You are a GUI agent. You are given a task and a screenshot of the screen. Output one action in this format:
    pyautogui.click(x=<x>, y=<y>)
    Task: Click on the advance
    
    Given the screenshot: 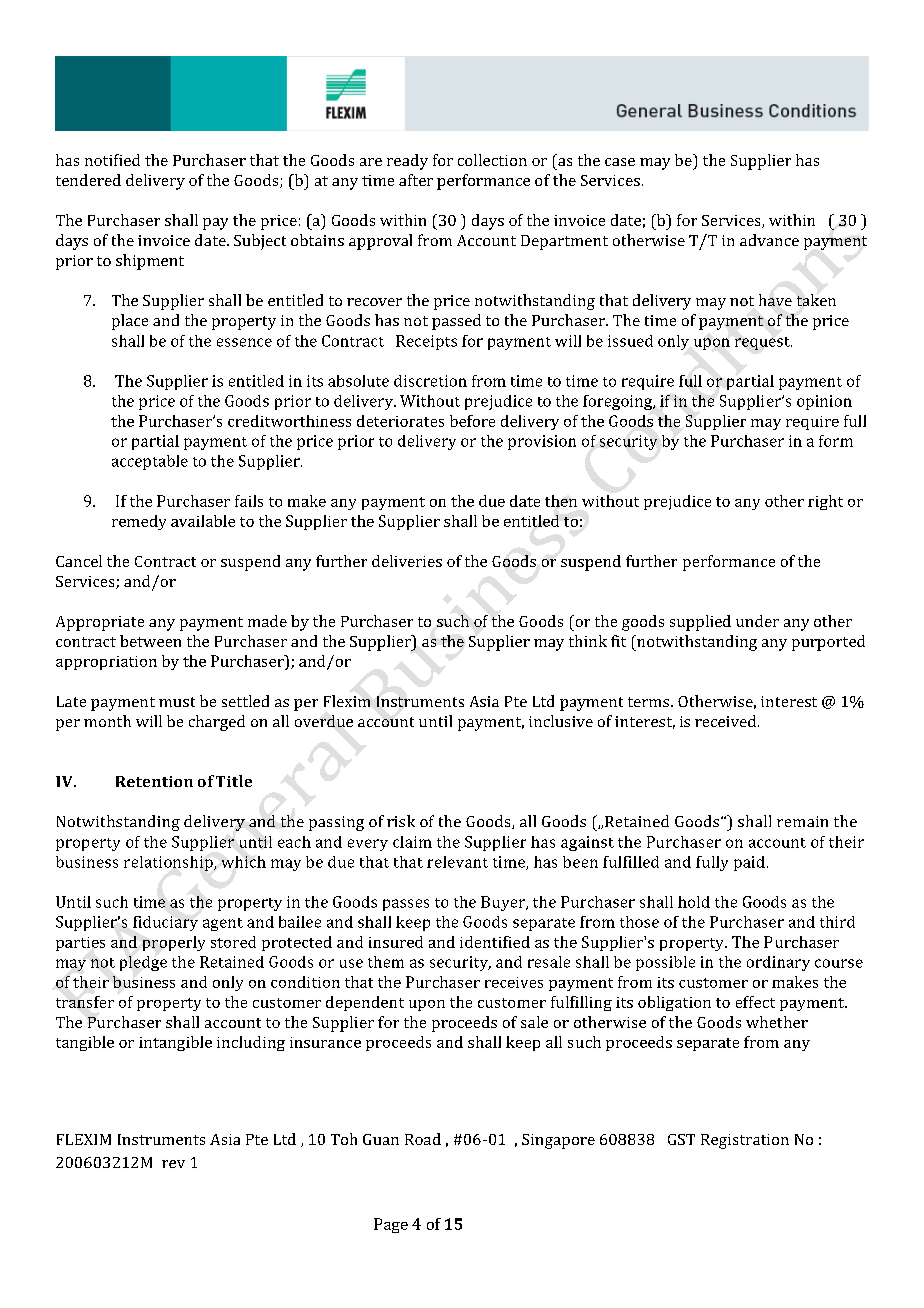 What is the action you would take?
    pyautogui.click(x=769, y=240)
